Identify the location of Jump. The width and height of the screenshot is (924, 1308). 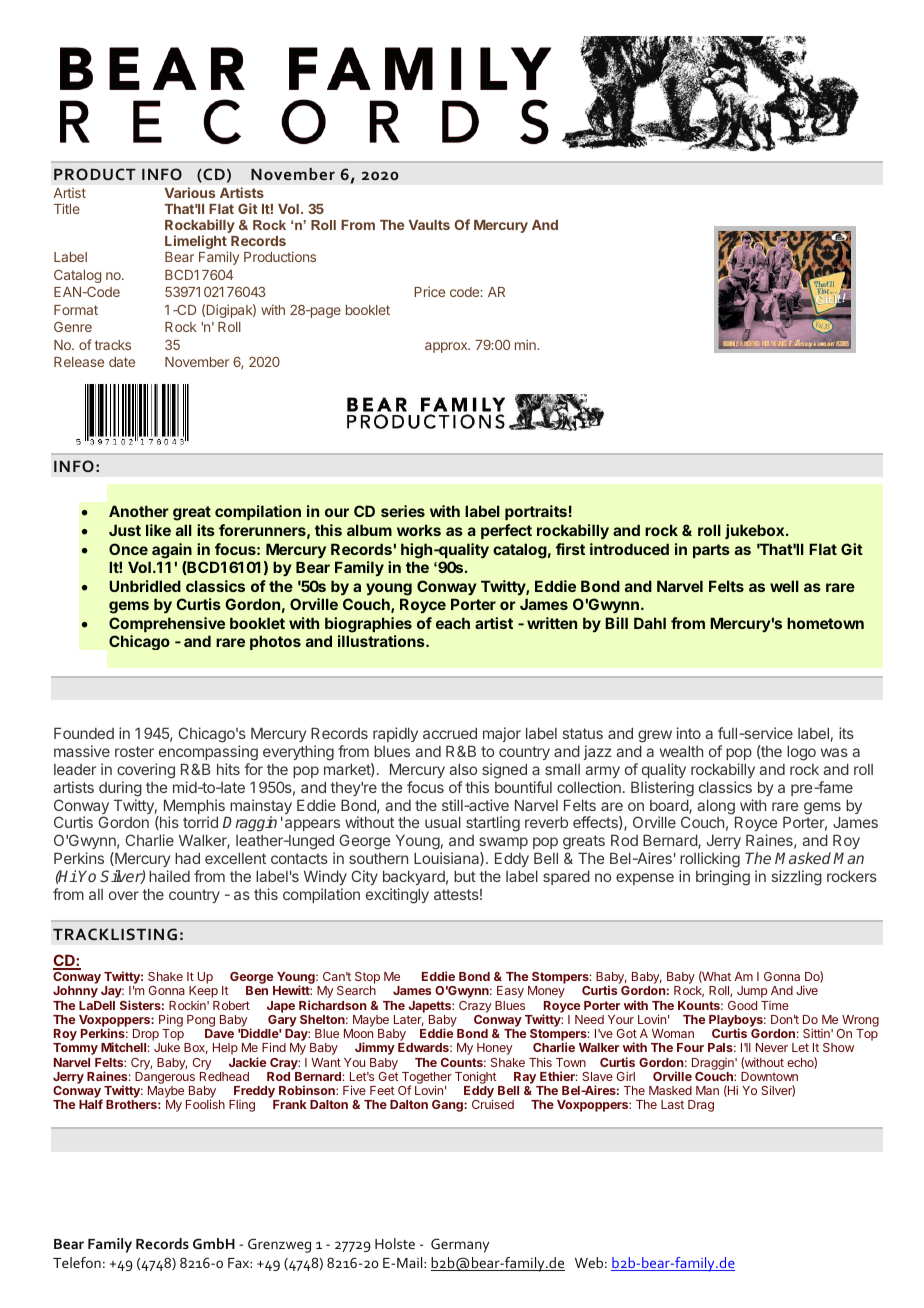
(752, 992).
